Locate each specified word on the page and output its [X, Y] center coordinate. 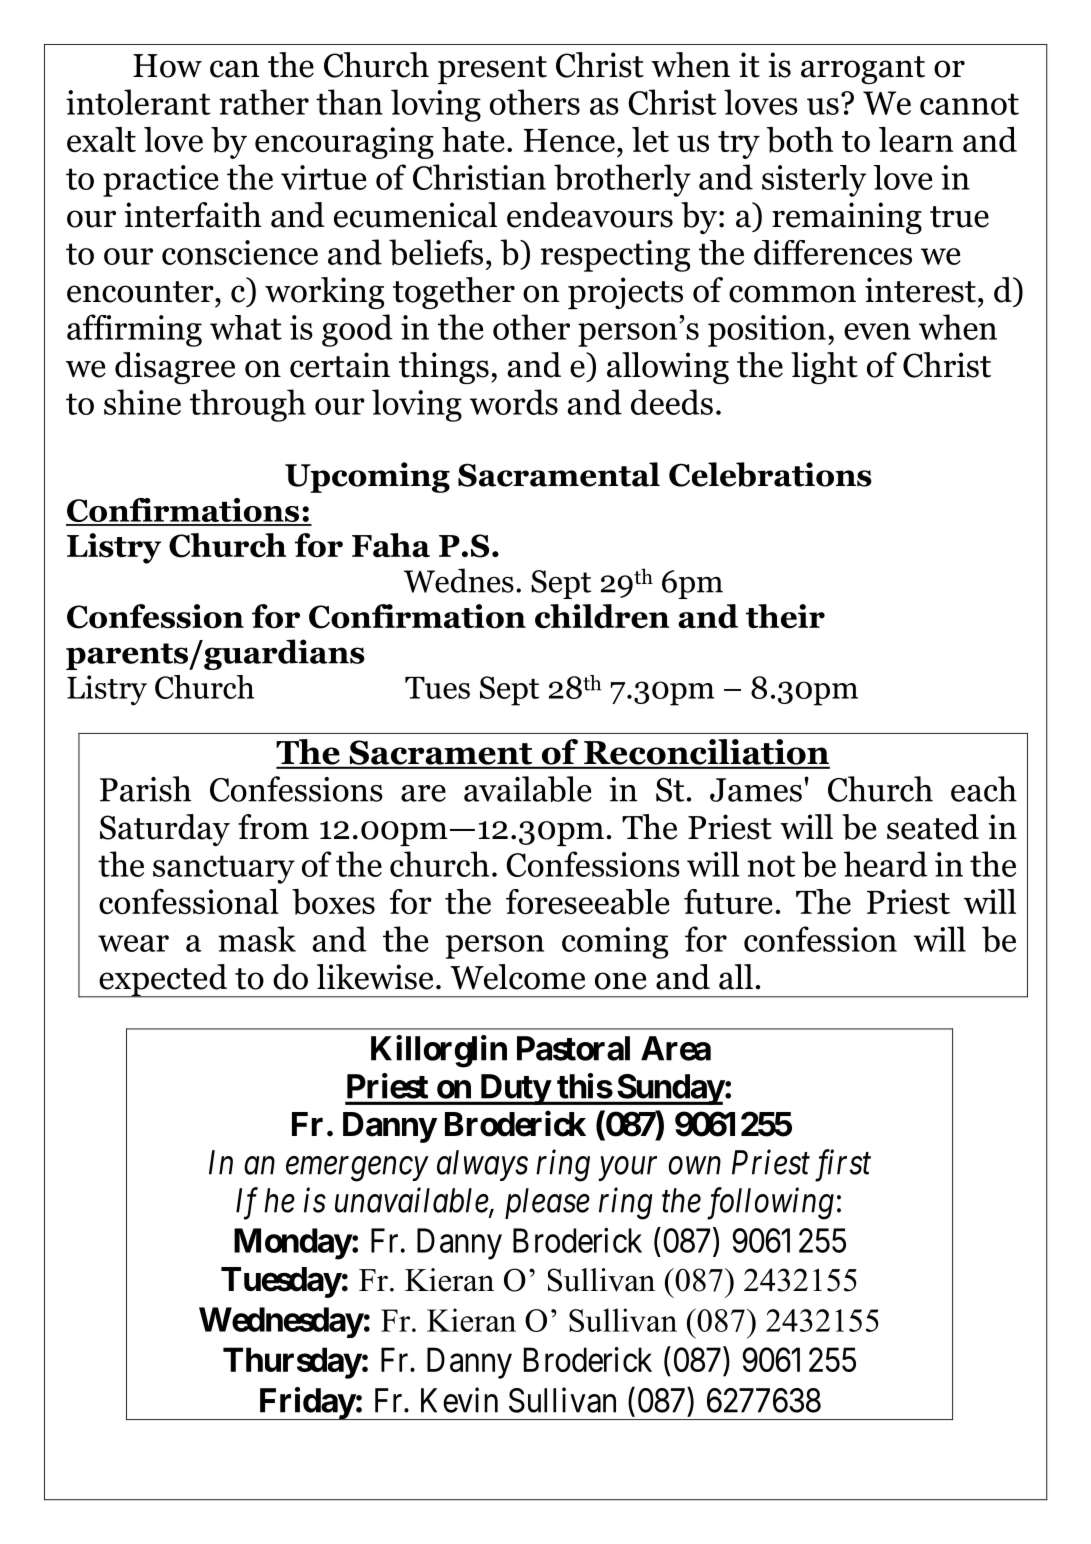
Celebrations [770, 474]
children [602, 616]
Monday [293, 1244]
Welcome [517, 977]
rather [264, 102]
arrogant [863, 70]
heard [886, 864]
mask [257, 939]
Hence [569, 140]
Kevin [459, 1400]
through [248, 405]
